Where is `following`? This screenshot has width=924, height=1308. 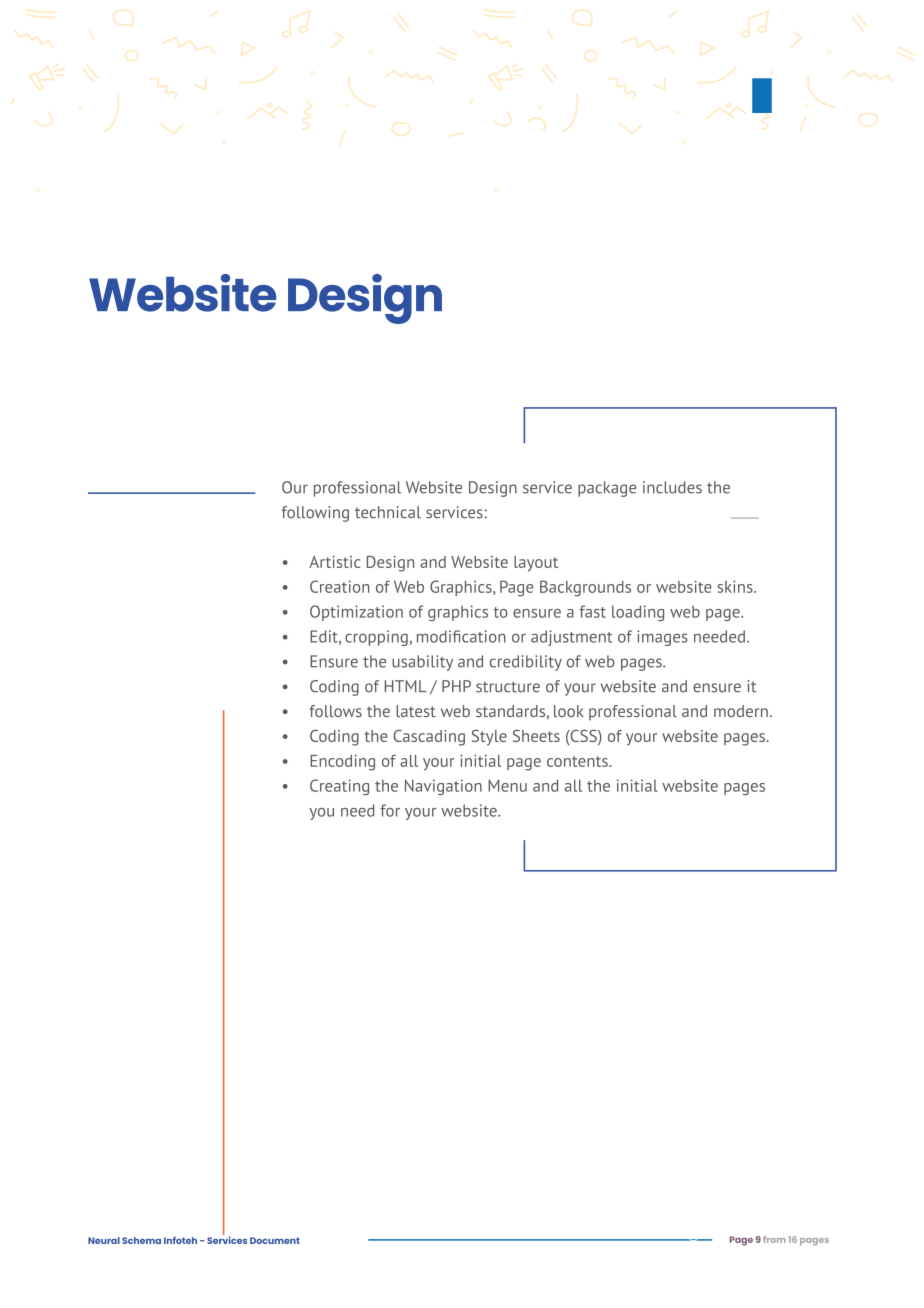
following is located at coordinates (315, 514).
